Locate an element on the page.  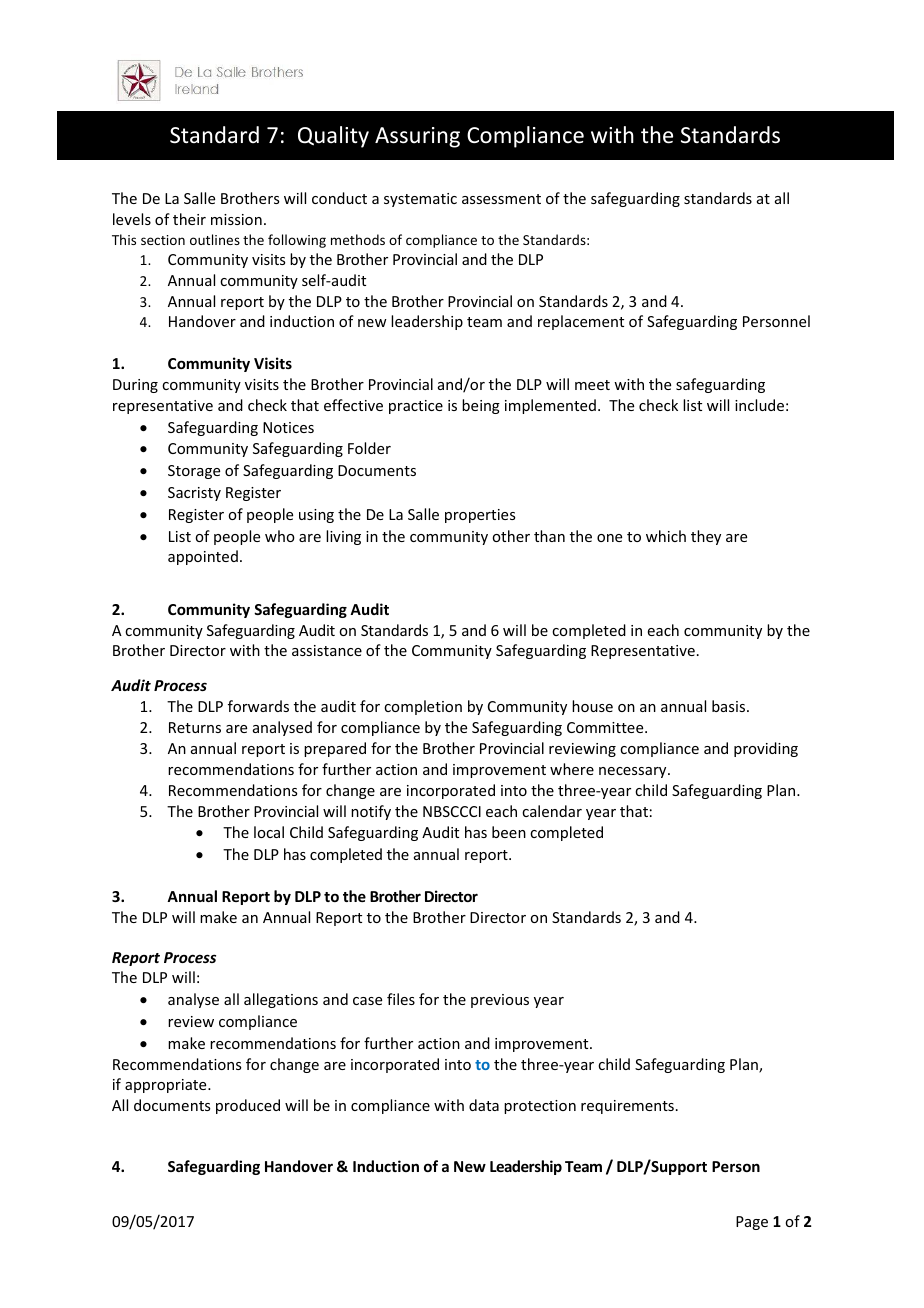
produced is located at coordinates (248, 1106).
